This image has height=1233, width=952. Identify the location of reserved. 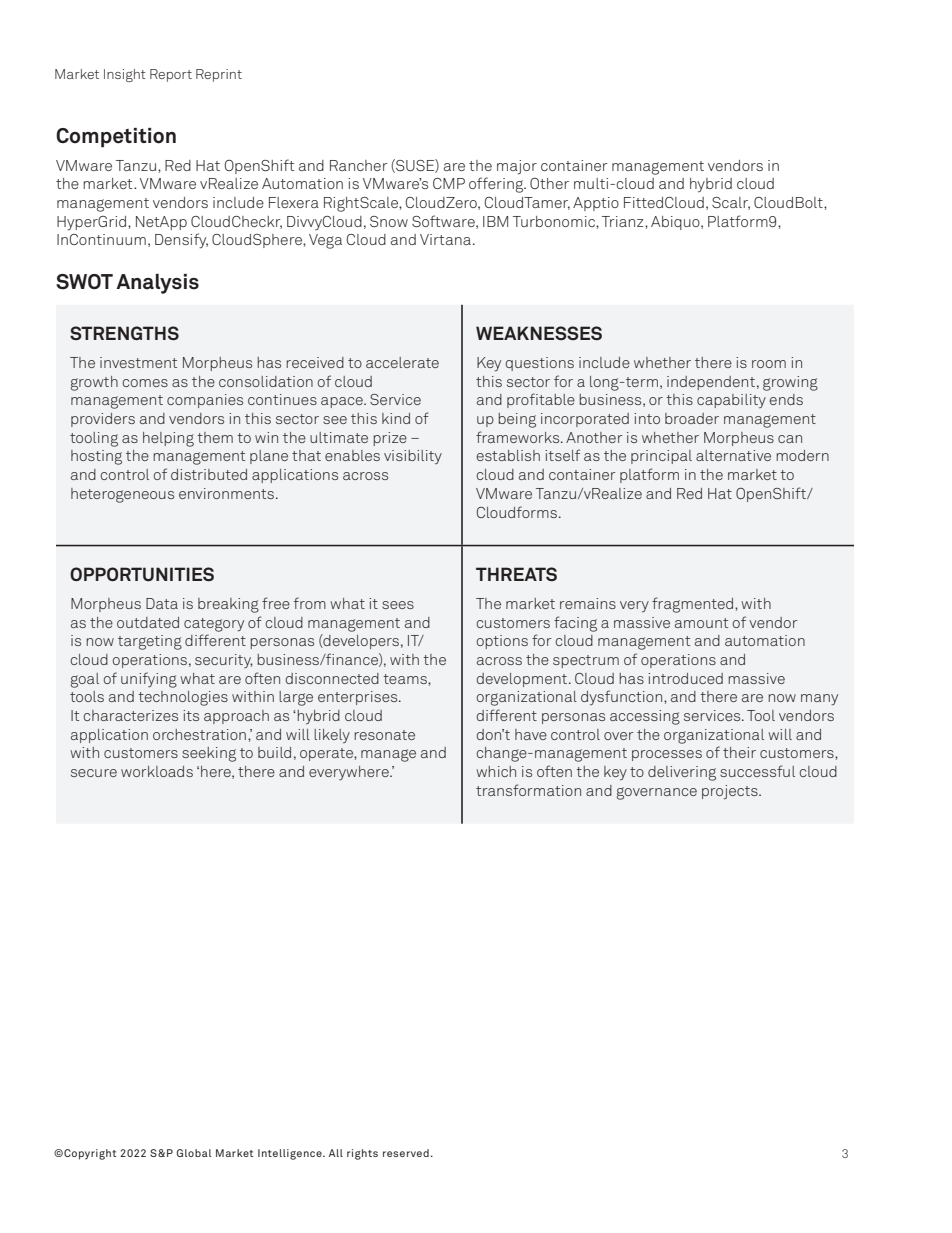
(406, 1153).
